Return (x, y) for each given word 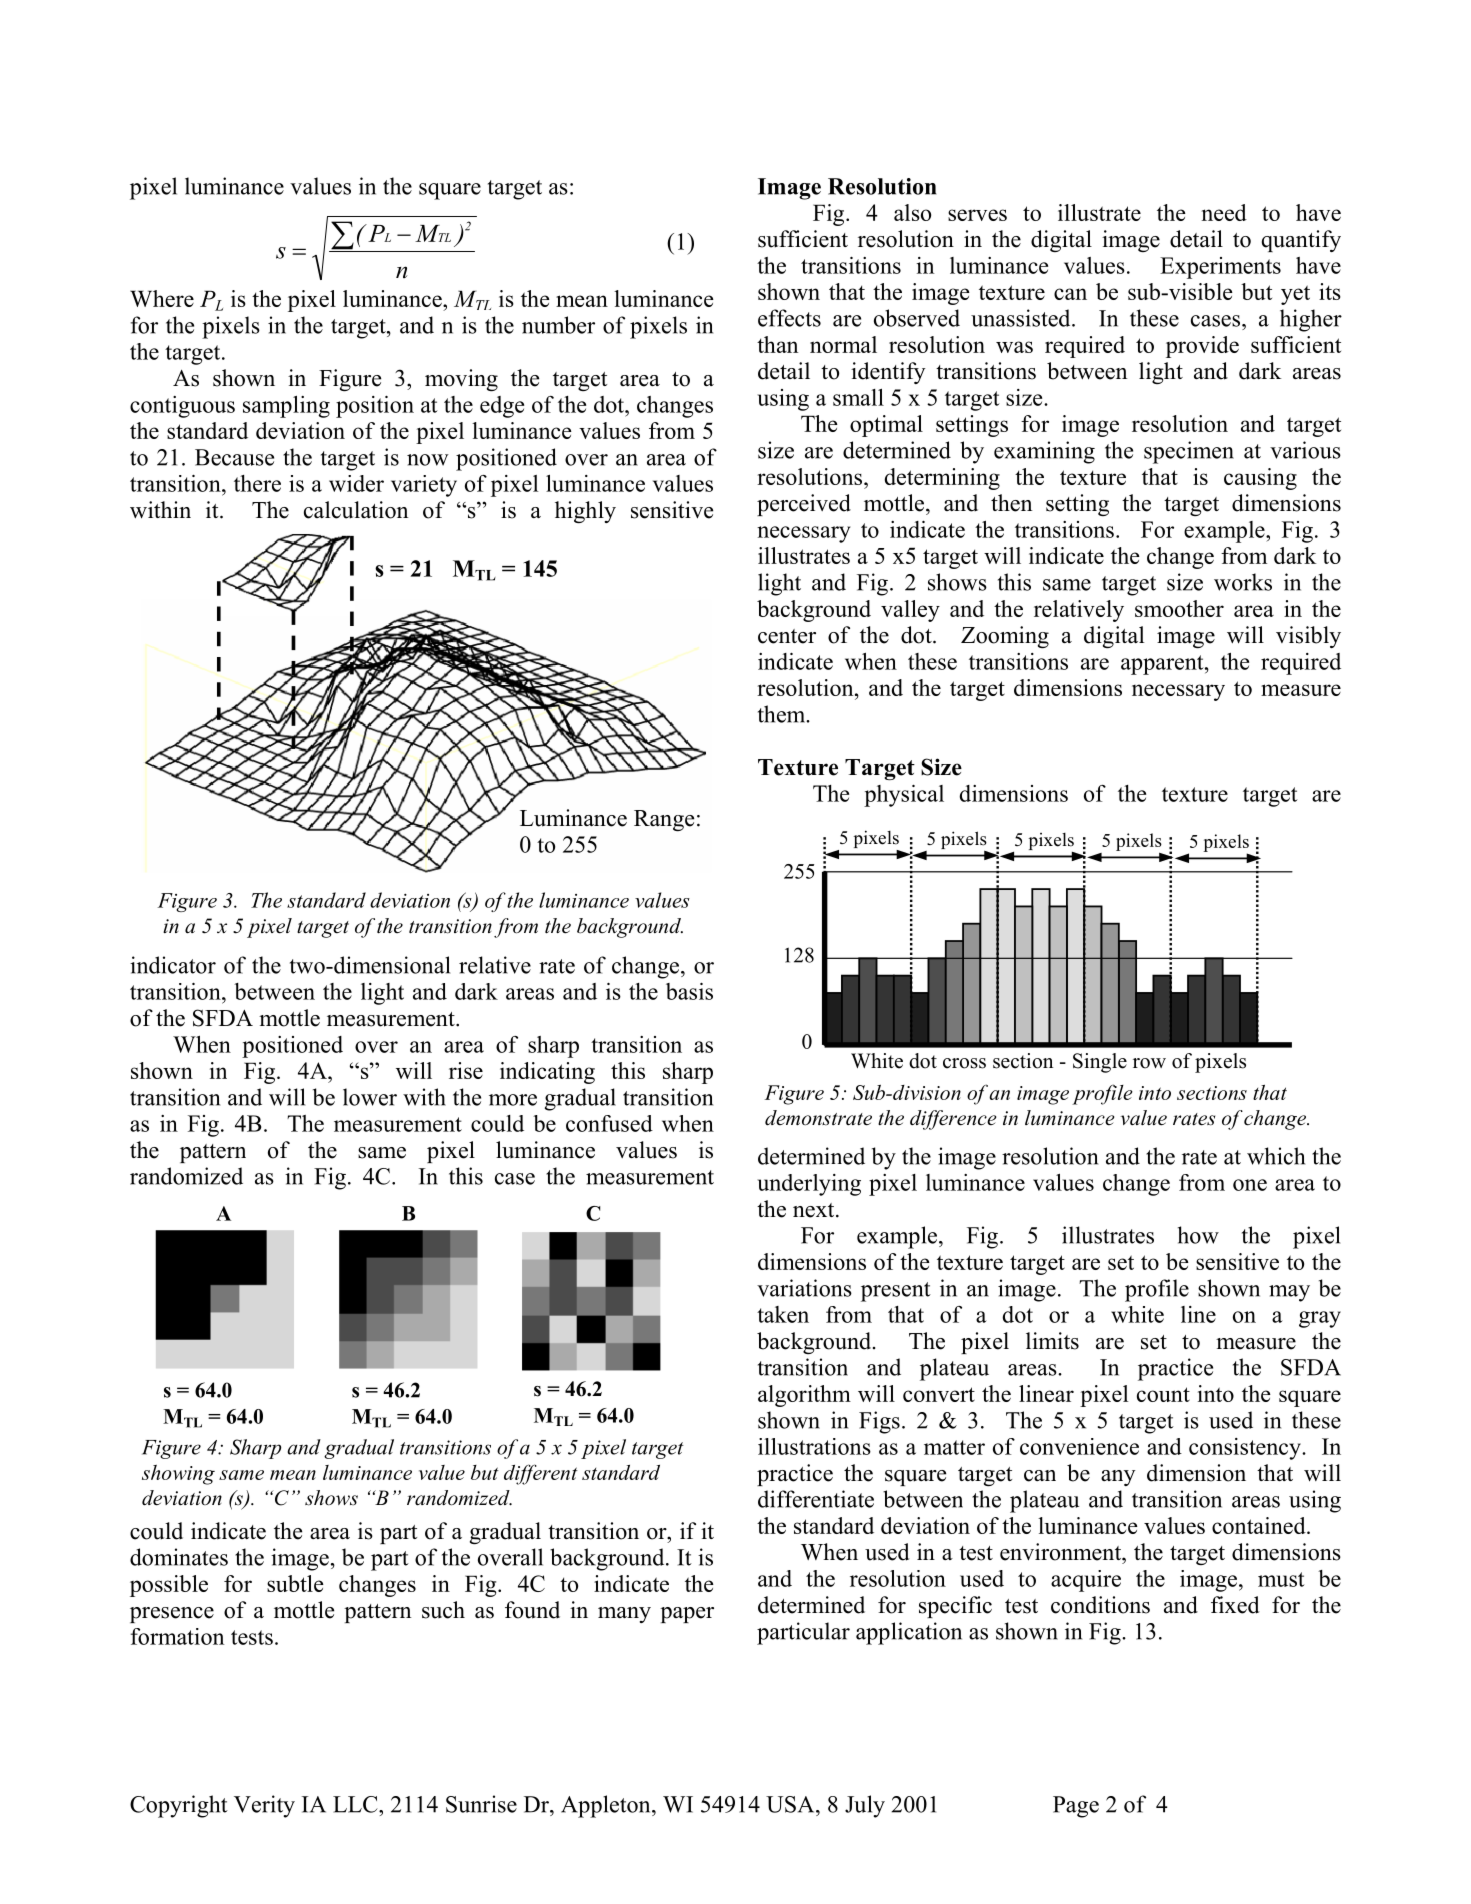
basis (689, 991)
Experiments (1220, 268)
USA (791, 1804)
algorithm (804, 1396)
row (1149, 1063)
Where (162, 298)
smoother (1179, 608)
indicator (173, 965)
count (1163, 1394)
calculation (356, 510)
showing (178, 1475)
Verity (264, 1806)
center (787, 636)
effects (789, 318)
